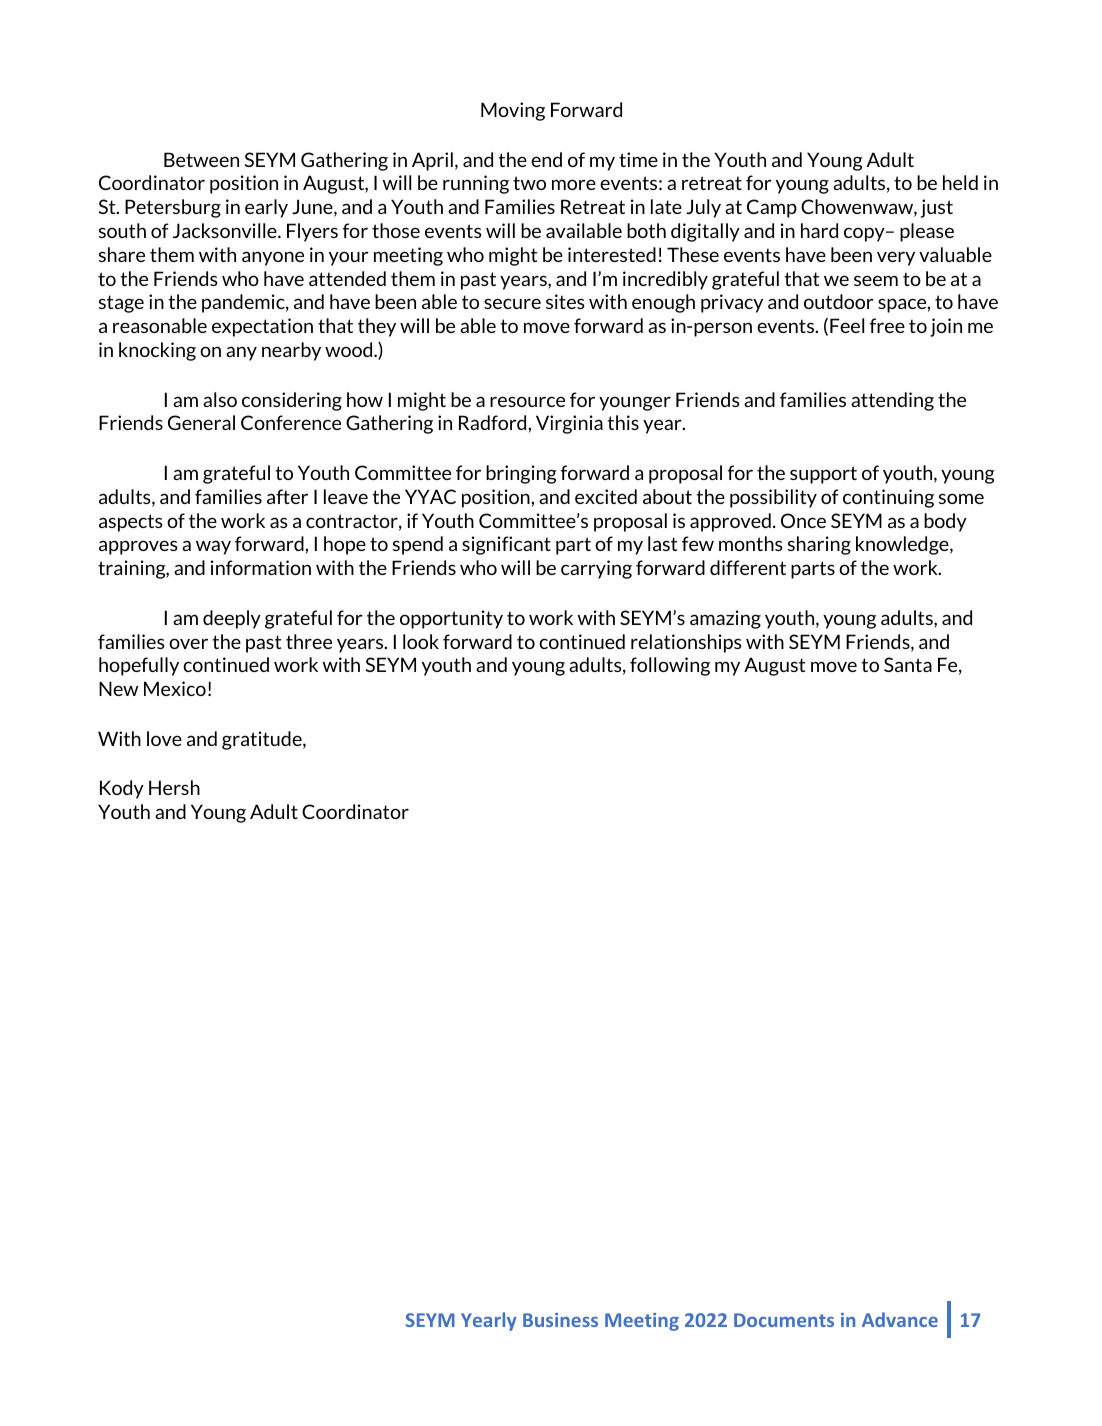 The image size is (1102, 1426). I want to click on Advance, so click(900, 1319).
